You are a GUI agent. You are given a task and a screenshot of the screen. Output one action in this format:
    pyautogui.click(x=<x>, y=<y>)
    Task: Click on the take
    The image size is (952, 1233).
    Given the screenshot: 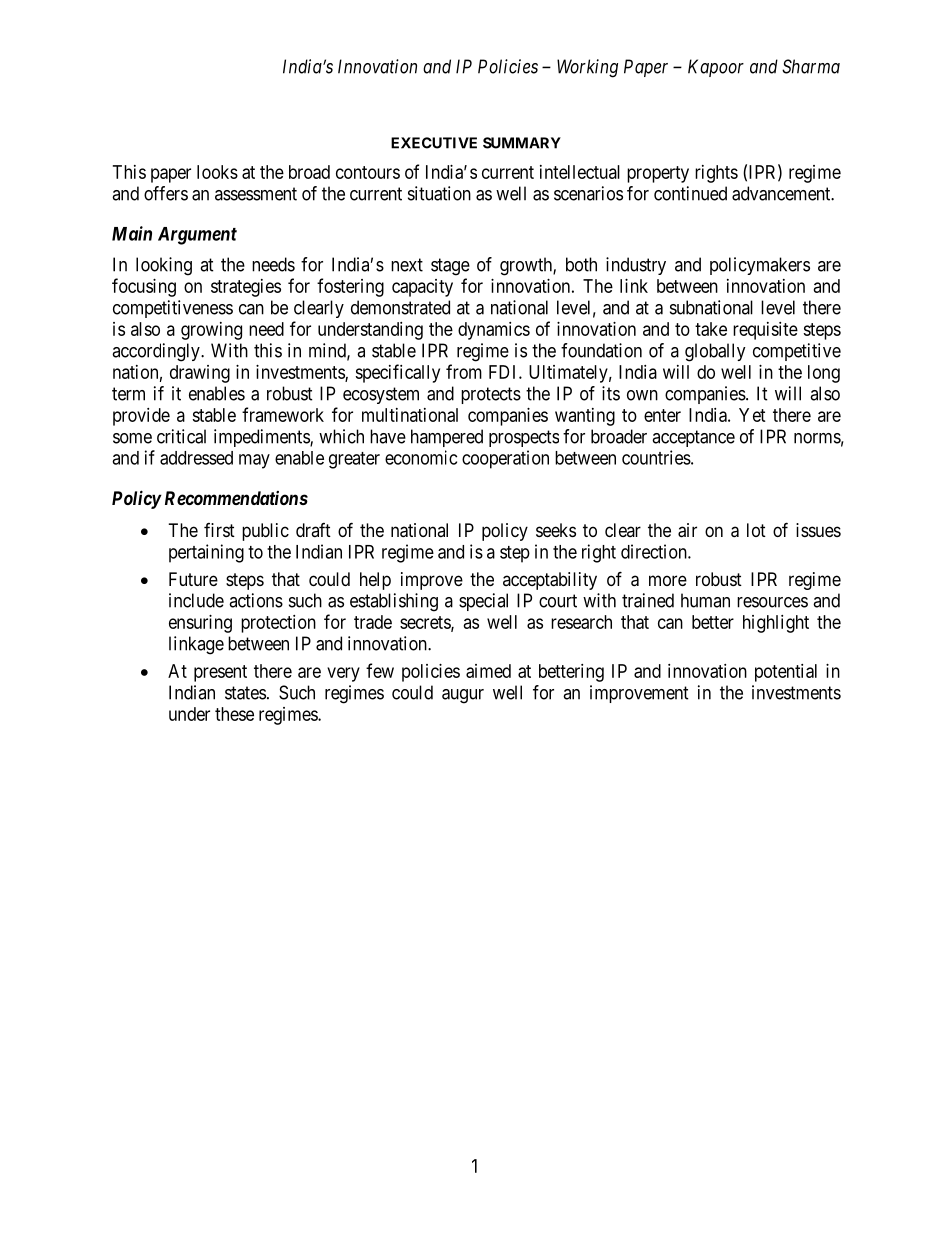 What is the action you would take?
    pyautogui.click(x=711, y=329)
